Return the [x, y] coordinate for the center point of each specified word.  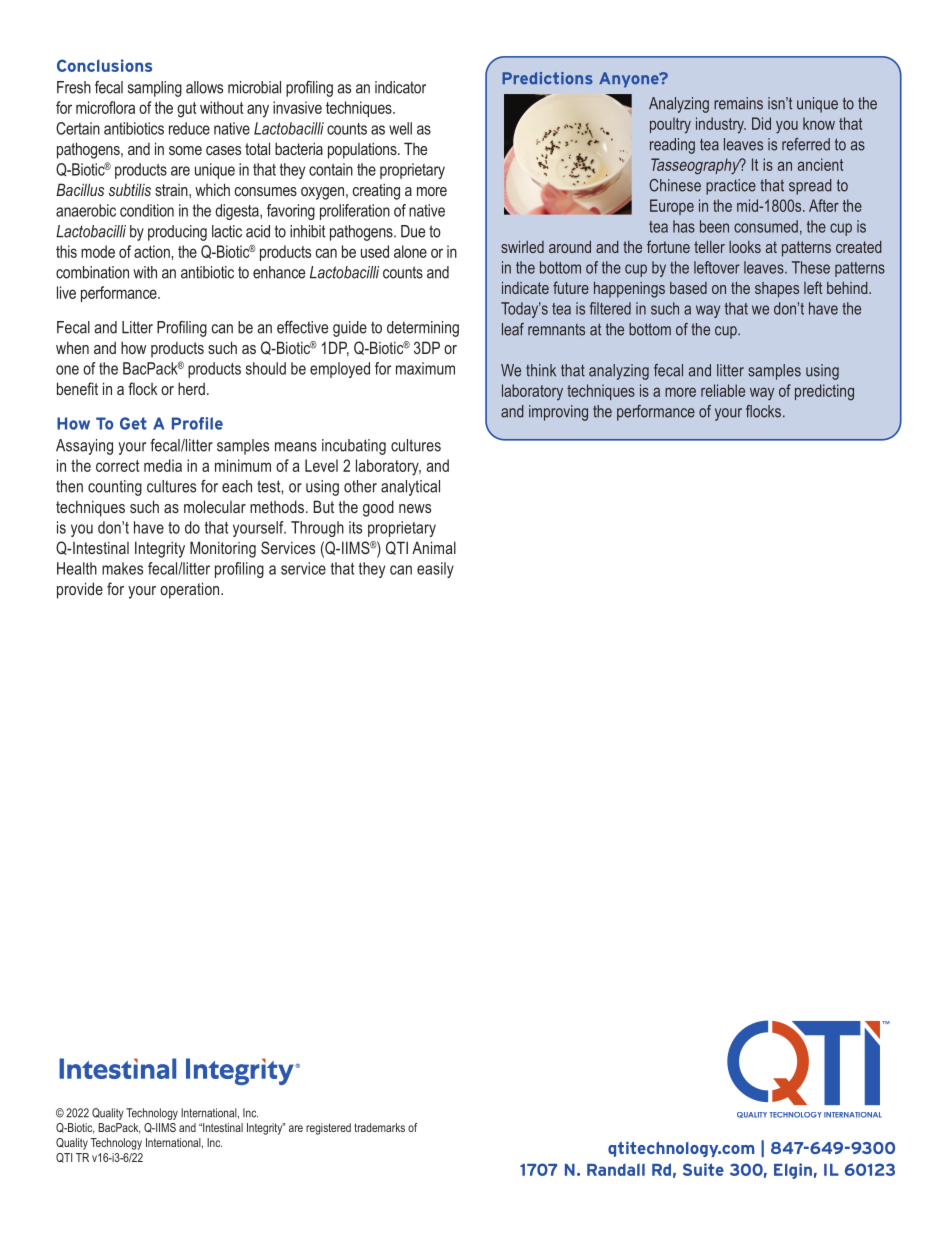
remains [738, 103]
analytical [410, 488]
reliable [723, 390]
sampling [155, 89]
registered [328, 1129]
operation [191, 590]
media [163, 465]
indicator [400, 87]
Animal [434, 547]
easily [435, 570]
